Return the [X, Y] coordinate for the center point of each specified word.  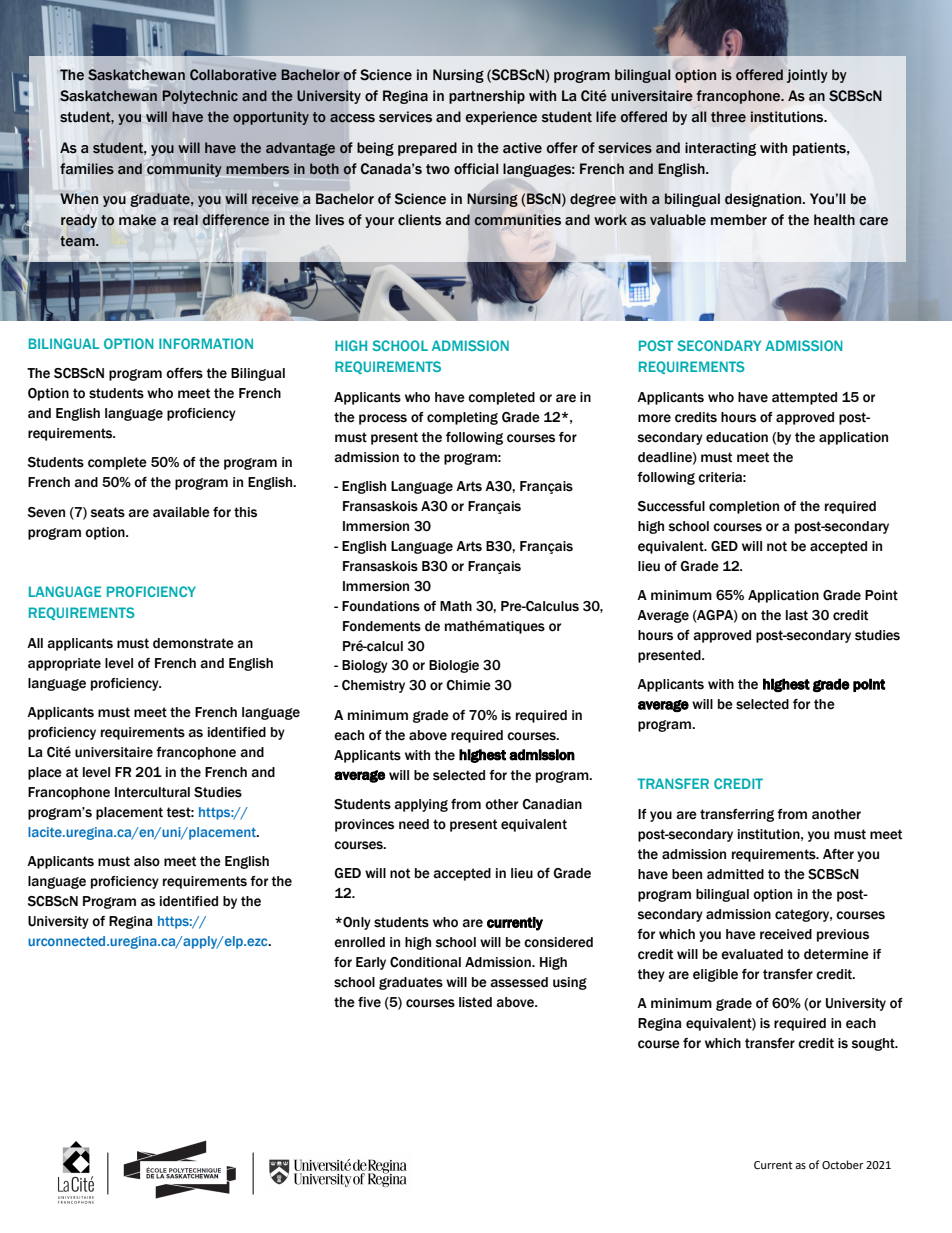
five [369, 1002]
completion [744, 507]
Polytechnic [200, 97]
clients [419, 220]
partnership [487, 97]
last [797, 615]
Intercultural [152, 792]
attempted [804, 398]
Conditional [425, 962]
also [147, 861]
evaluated [752, 954]
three [728, 117]
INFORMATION [206, 343]
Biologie [454, 666]
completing [462, 418]
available [181, 512]
